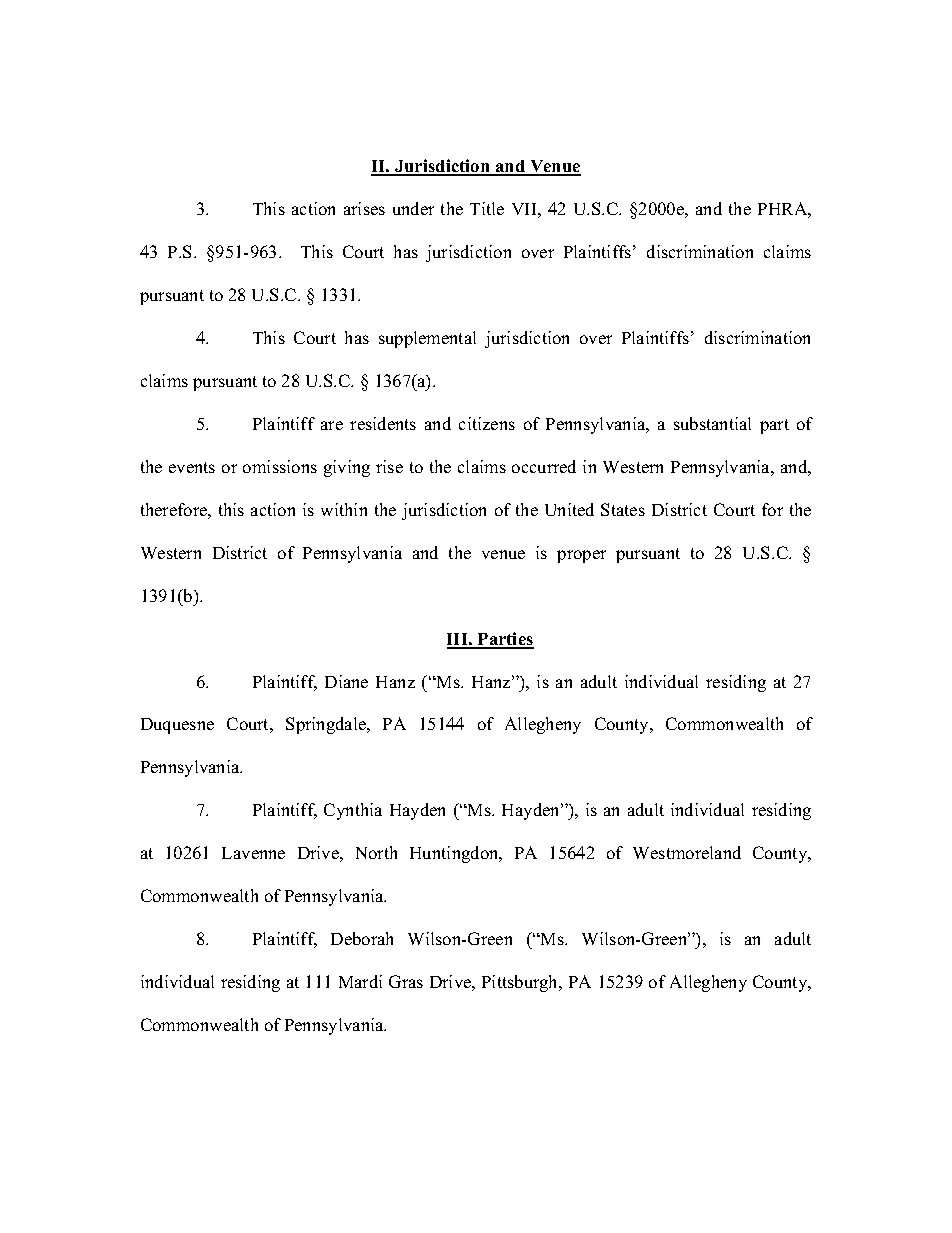  Describe the element at coordinates (487, 208) in the document. I see `Title` at that location.
